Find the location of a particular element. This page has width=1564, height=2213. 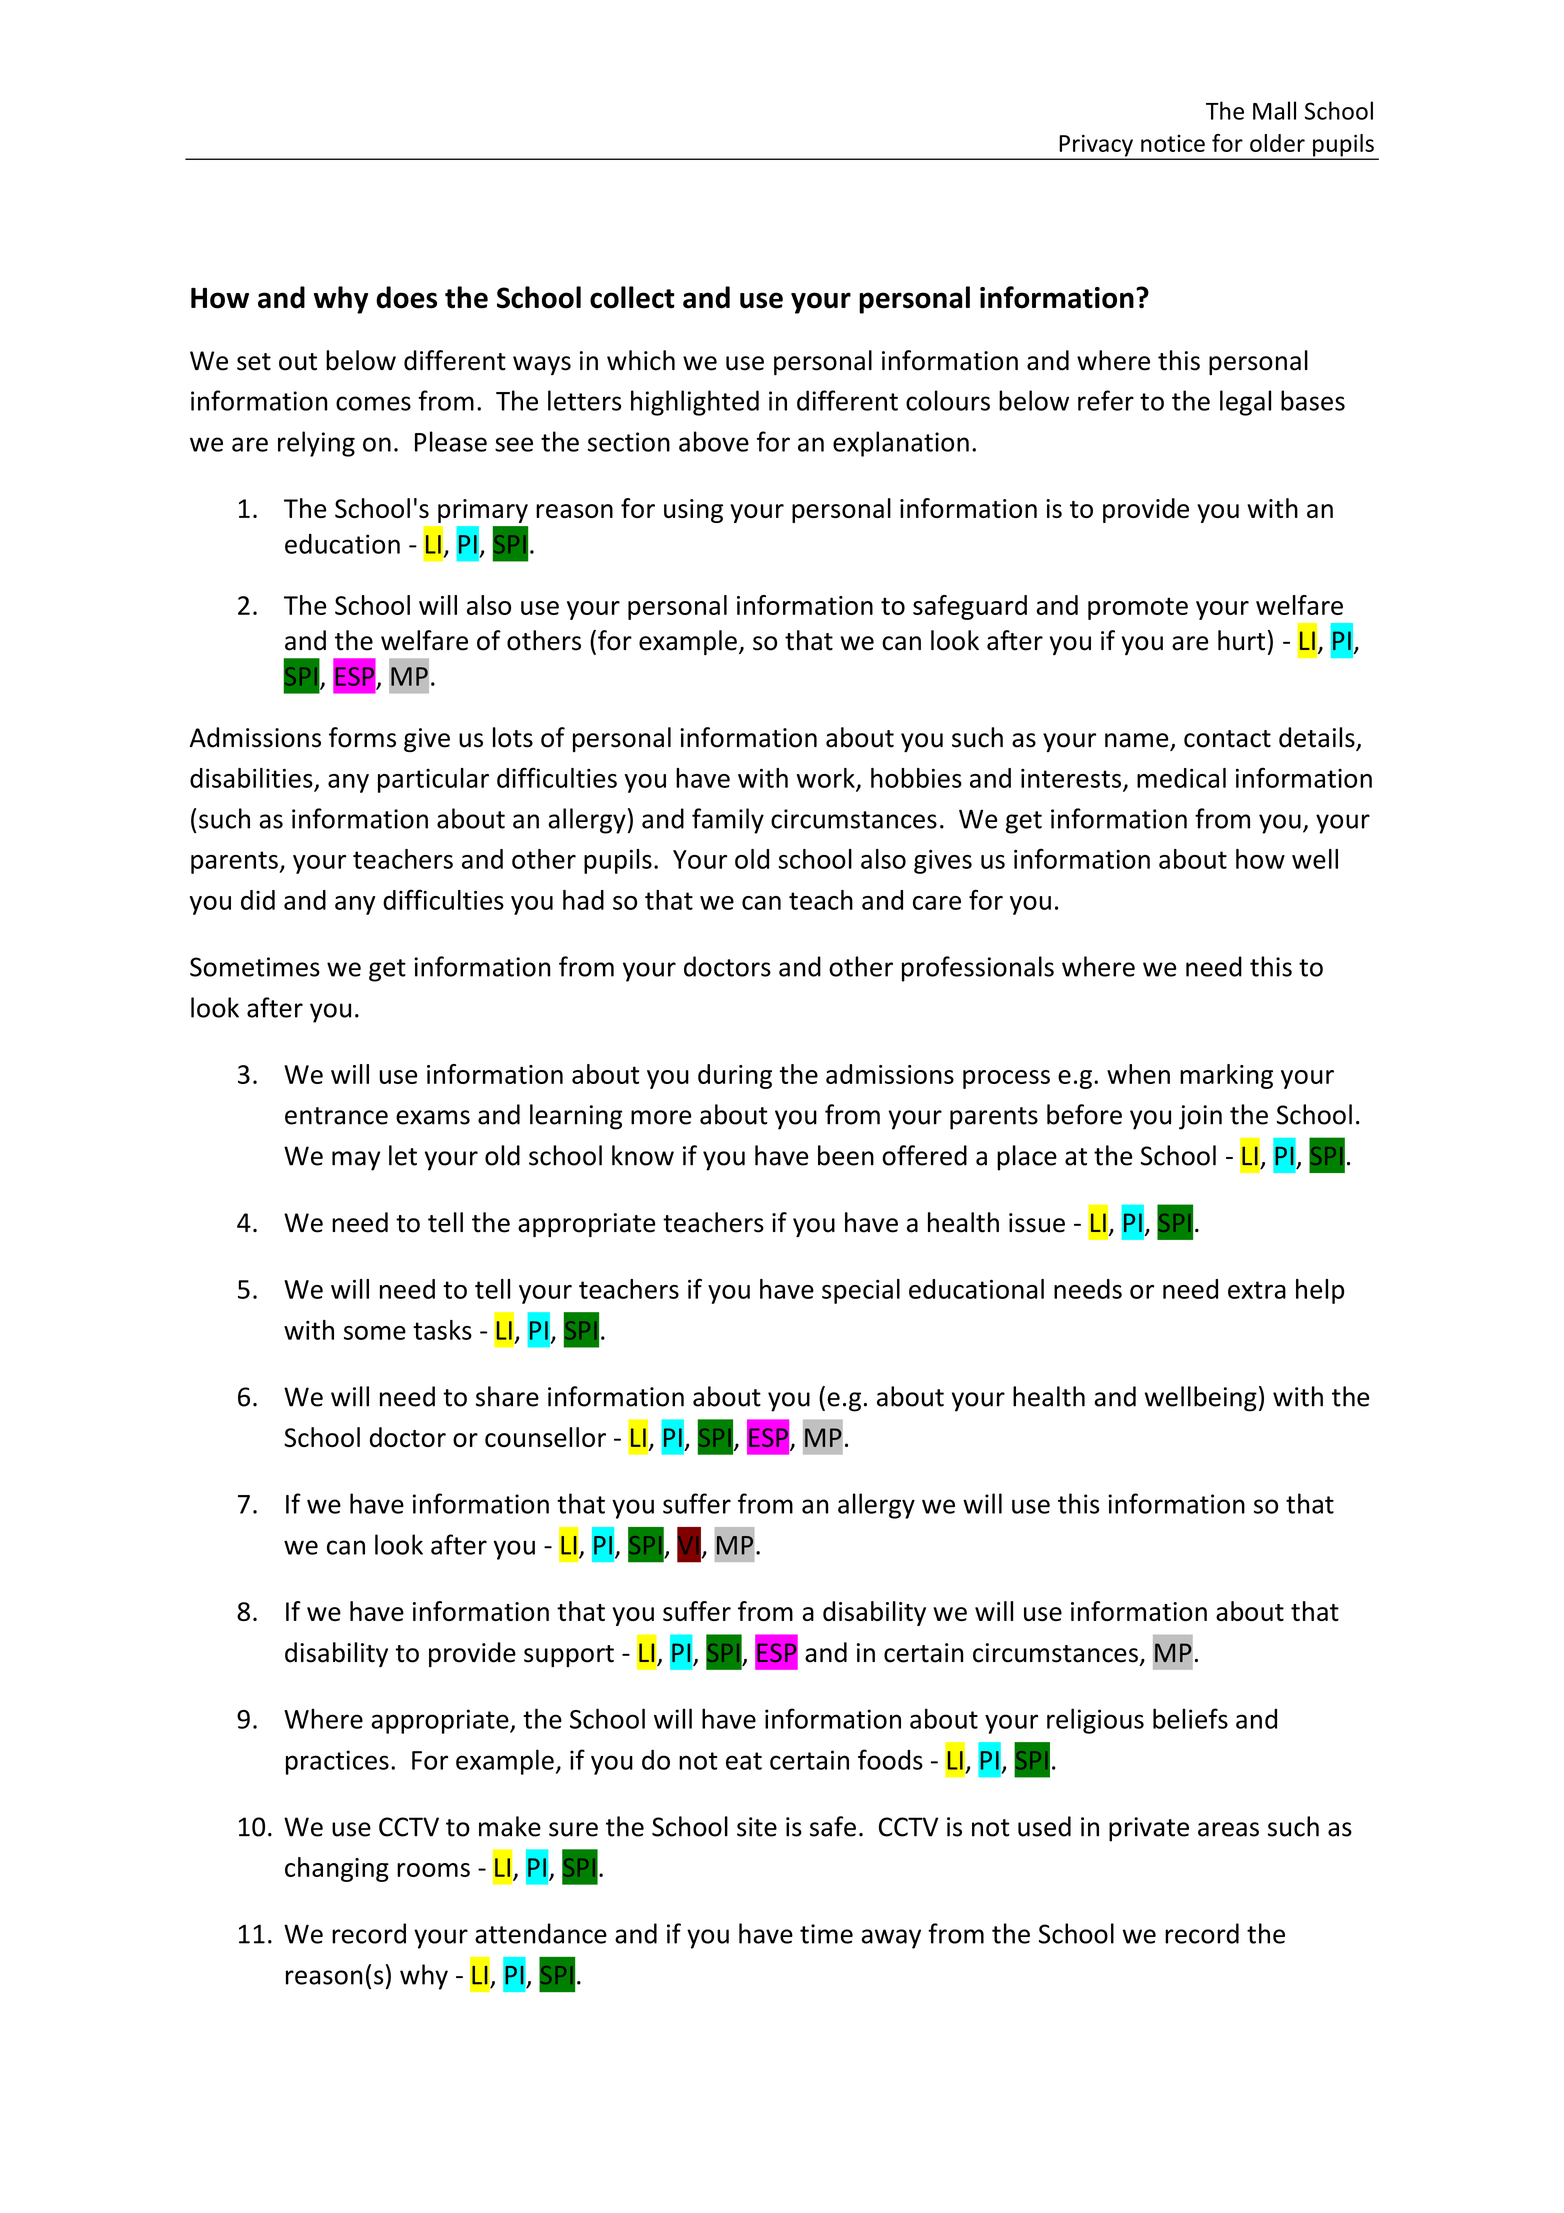

notice is located at coordinates (1173, 143).
